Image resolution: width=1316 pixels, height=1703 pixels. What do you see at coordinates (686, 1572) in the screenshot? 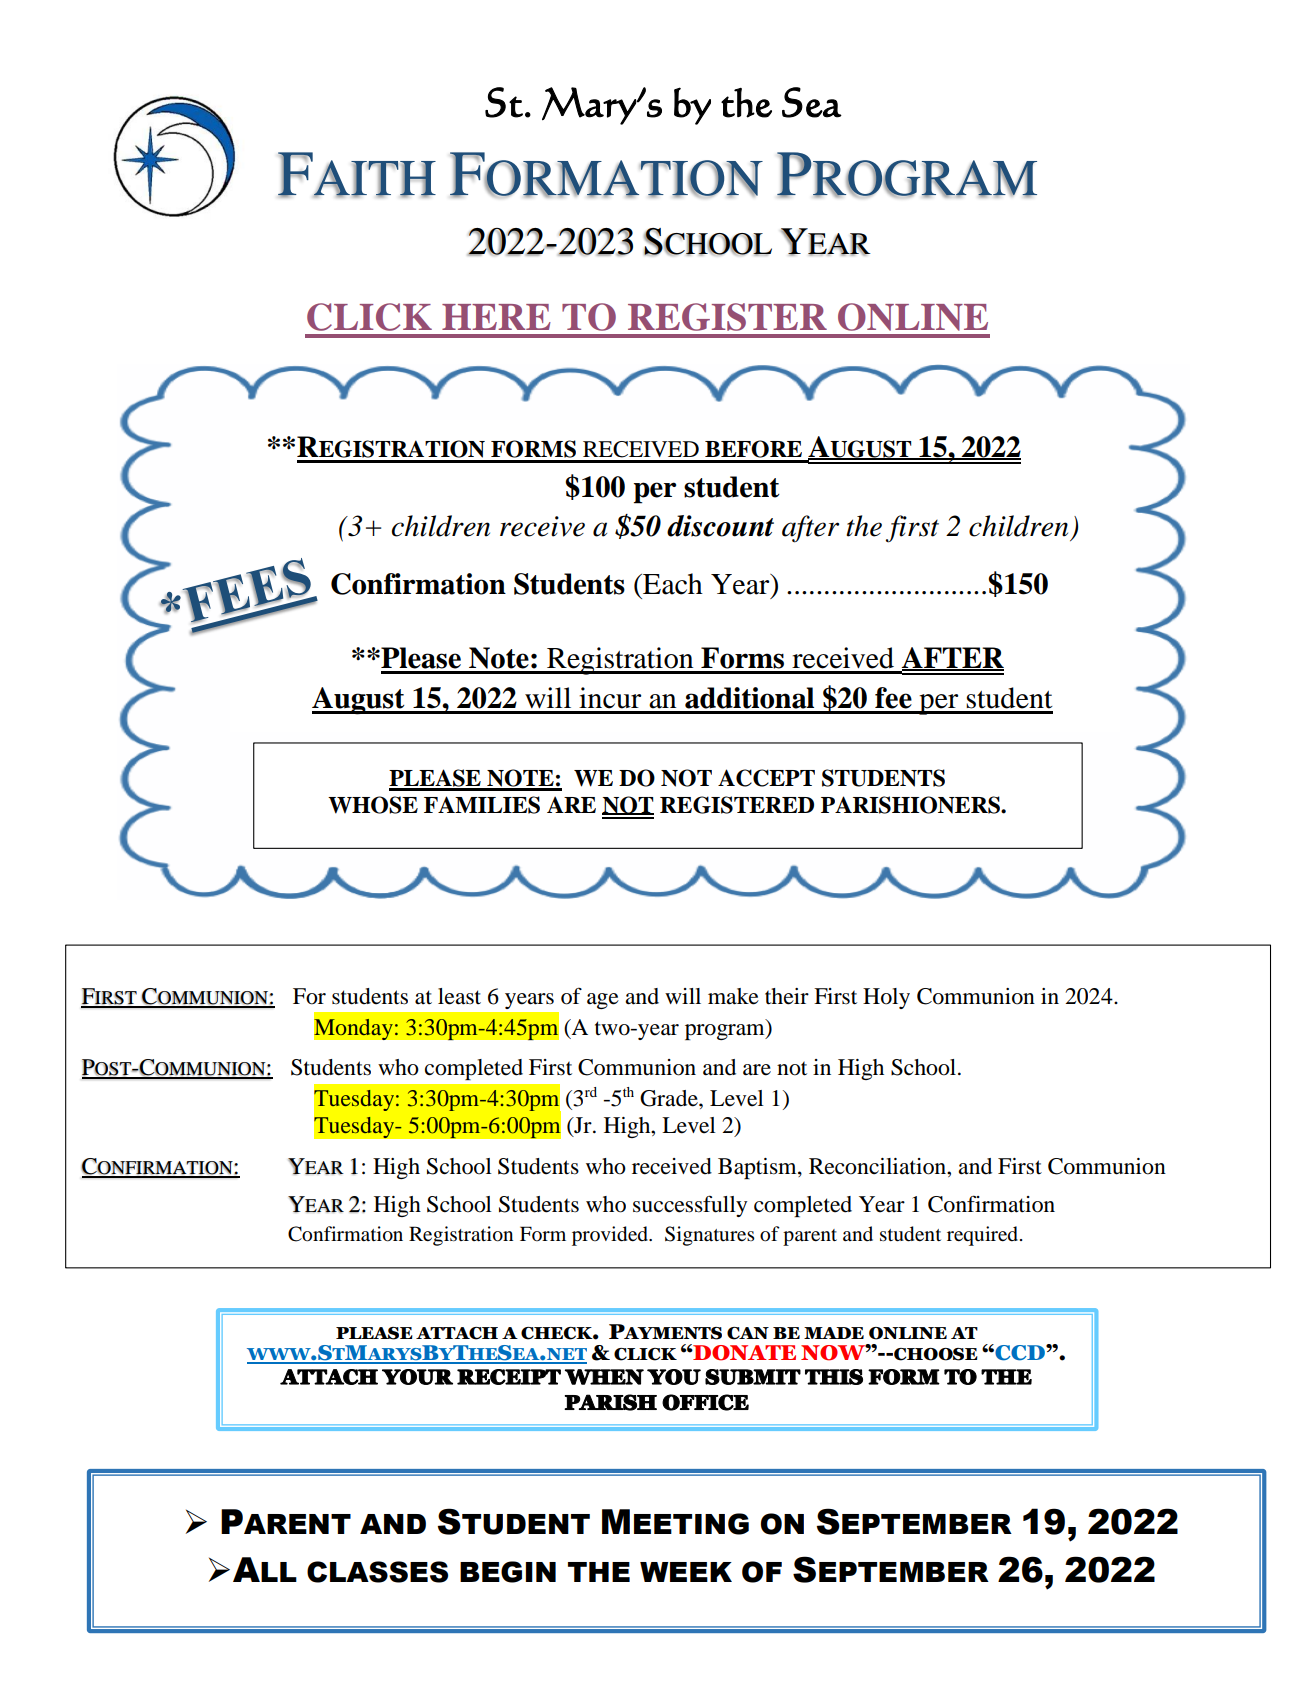
I see `WEEK` at bounding box center [686, 1572].
